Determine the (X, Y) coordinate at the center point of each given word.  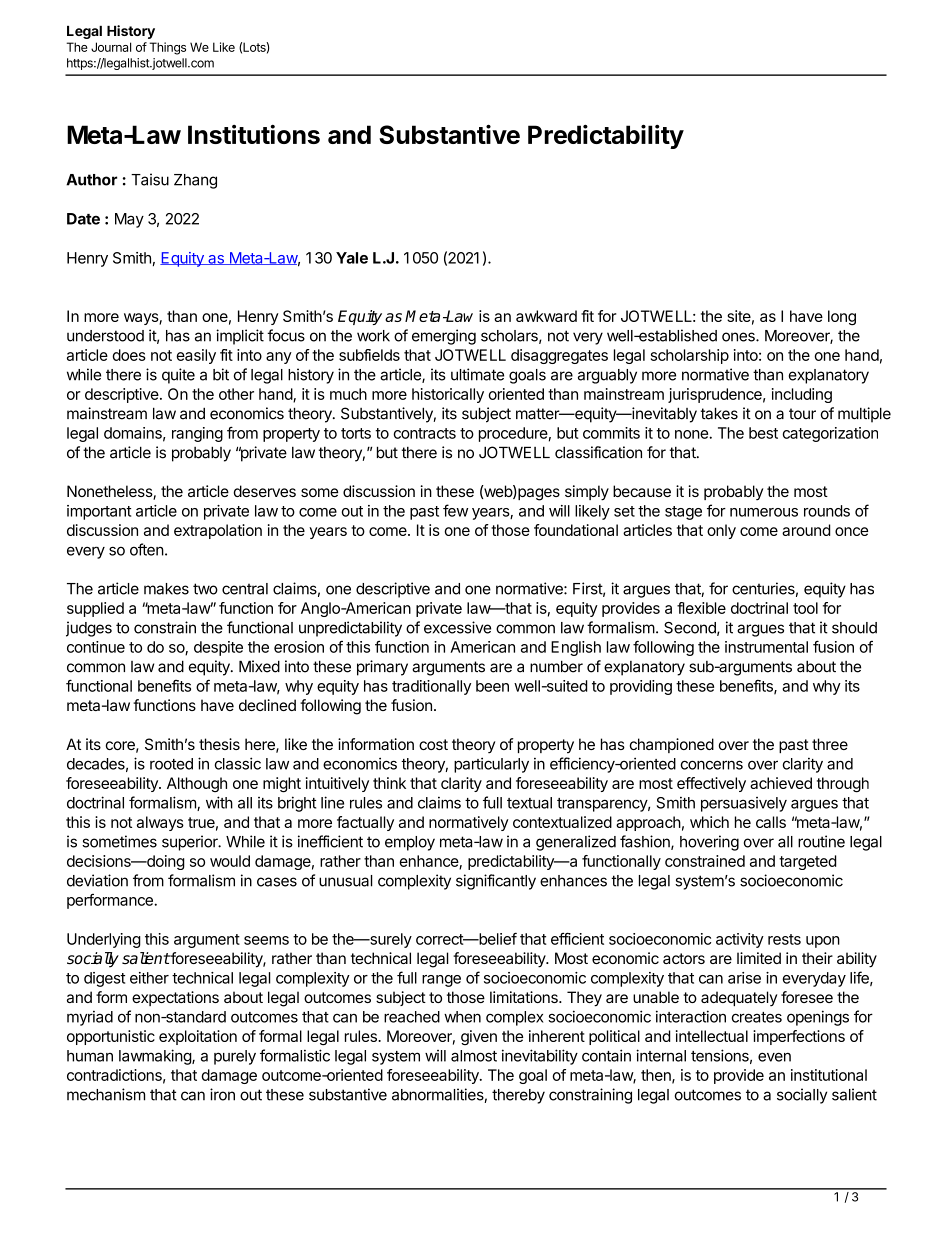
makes (166, 589)
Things (167, 48)
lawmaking (156, 1057)
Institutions (254, 134)
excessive (457, 627)
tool (805, 608)
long (842, 318)
